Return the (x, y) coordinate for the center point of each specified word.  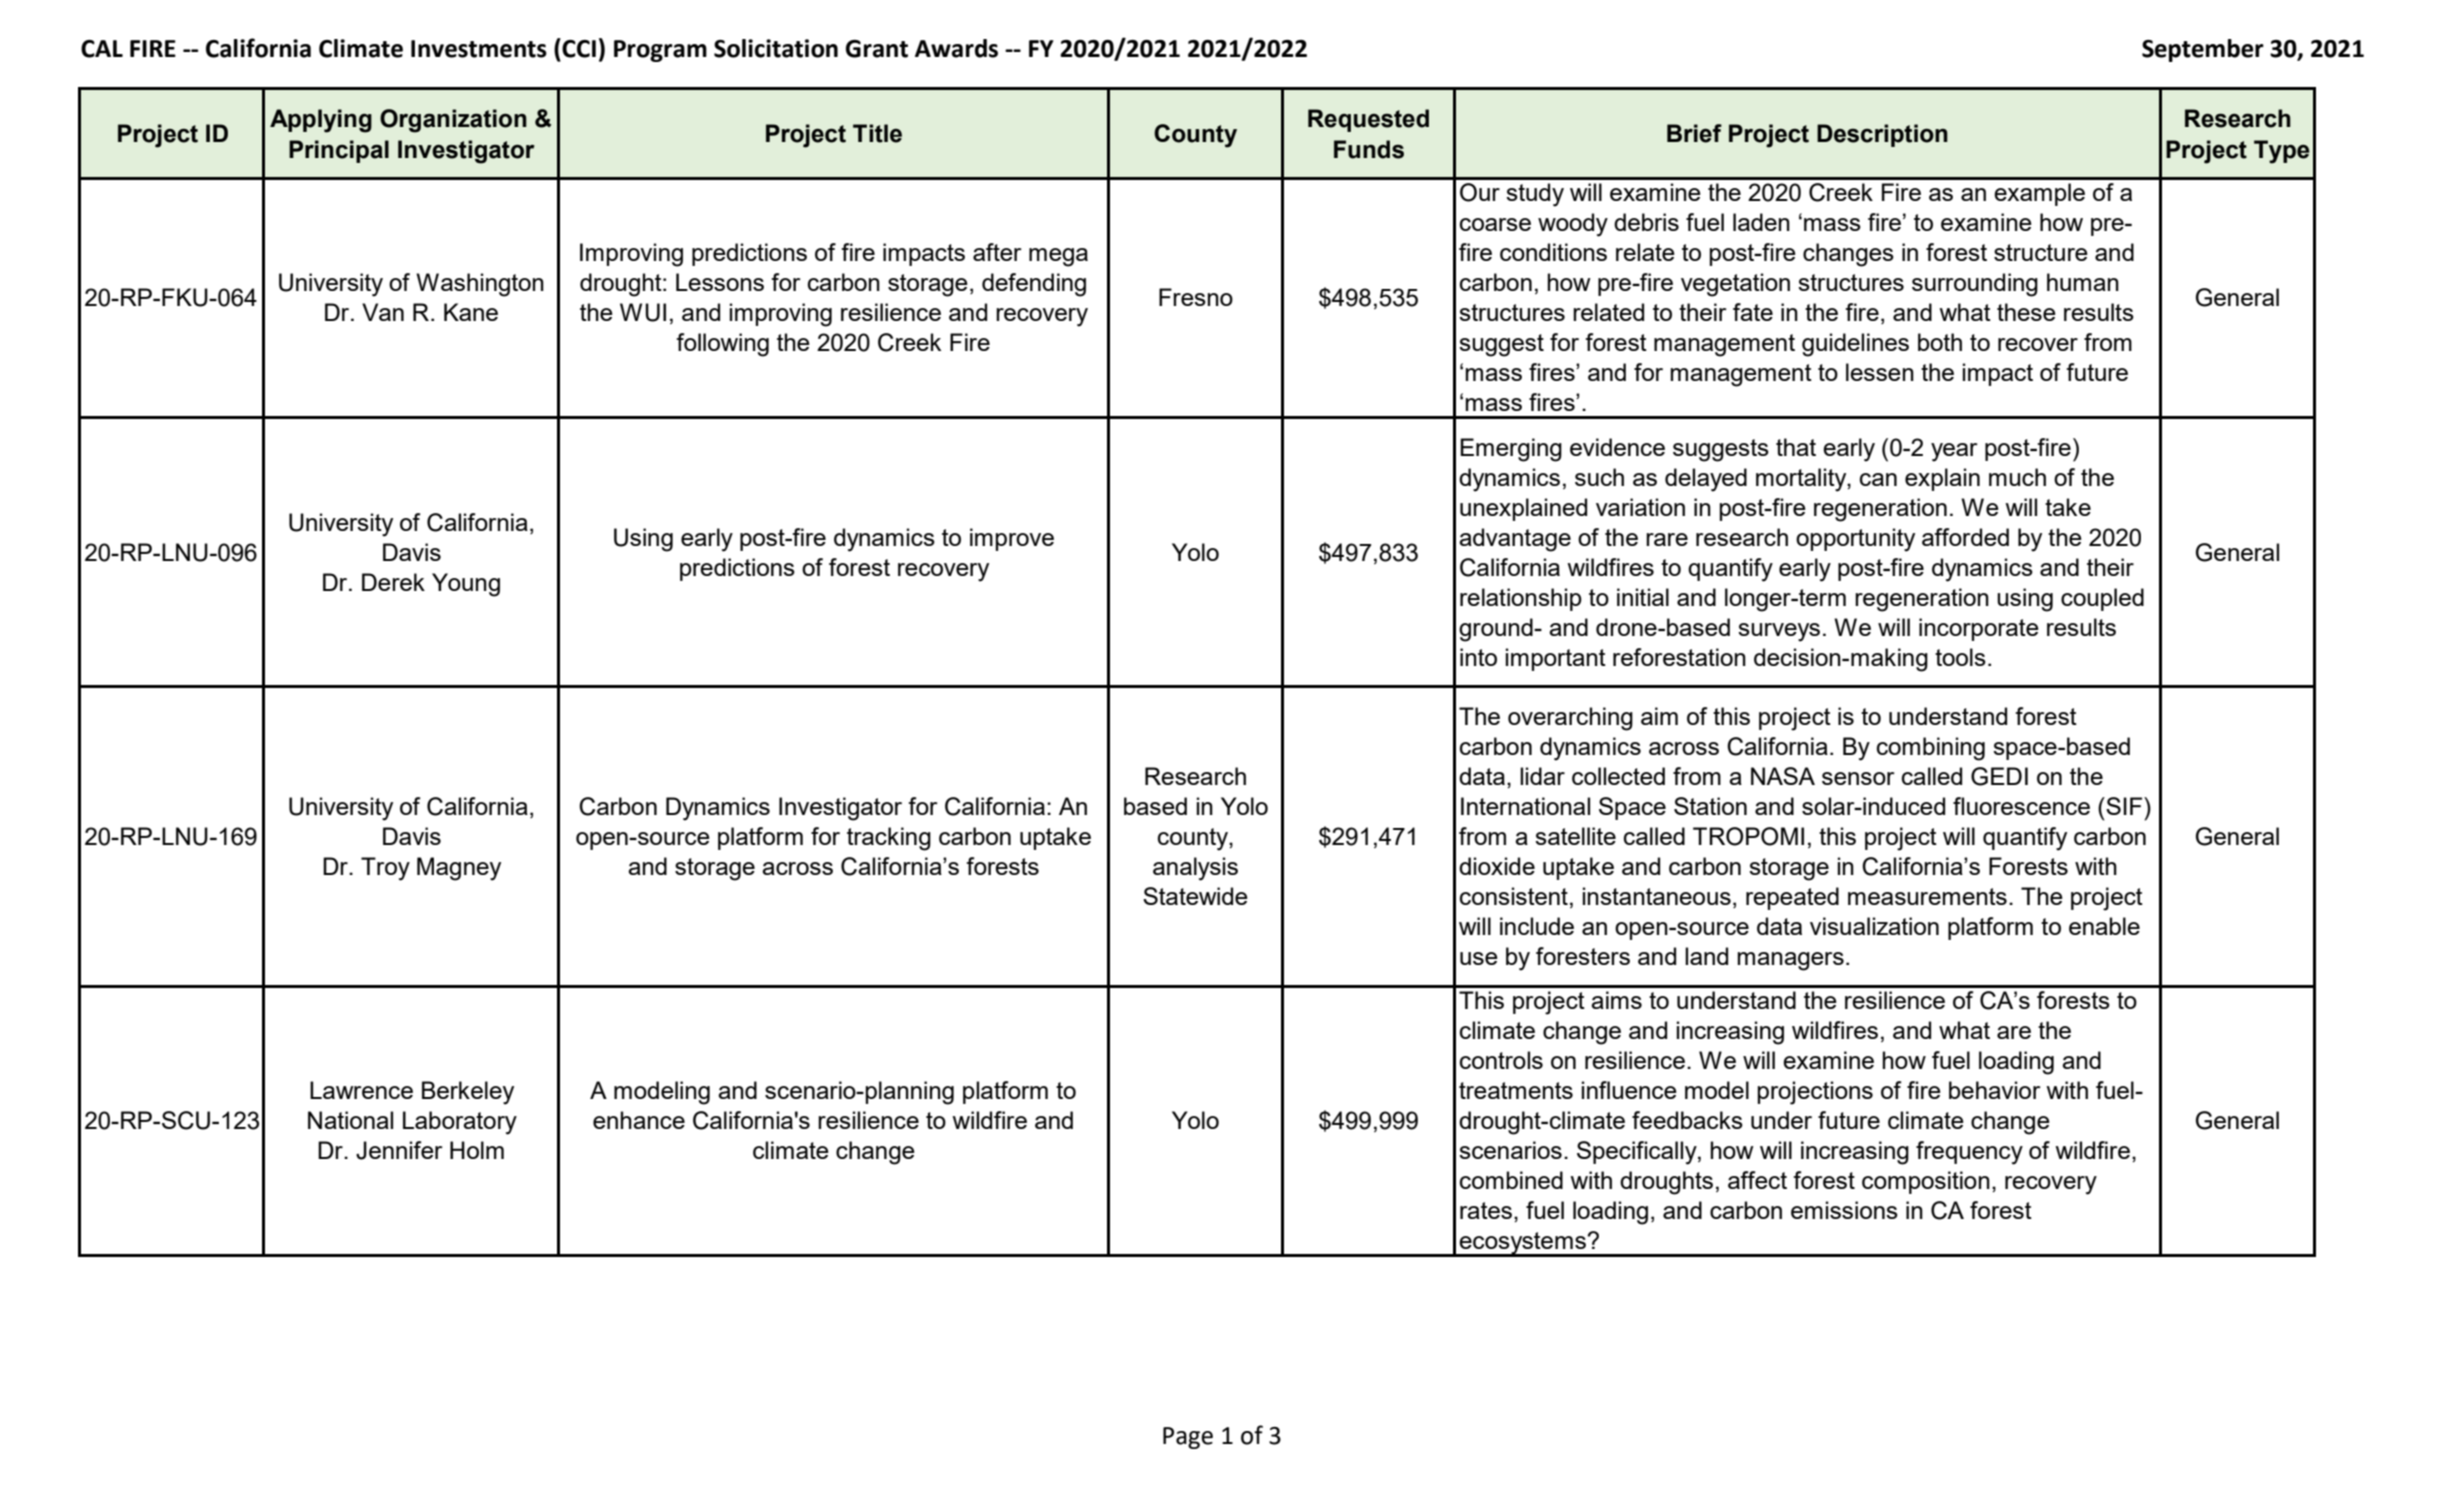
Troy (385, 869)
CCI (579, 49)
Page (1188, 1438)
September (2203, 50)
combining (1931, 749)
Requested (1368, 120)
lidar (1542, 776)
